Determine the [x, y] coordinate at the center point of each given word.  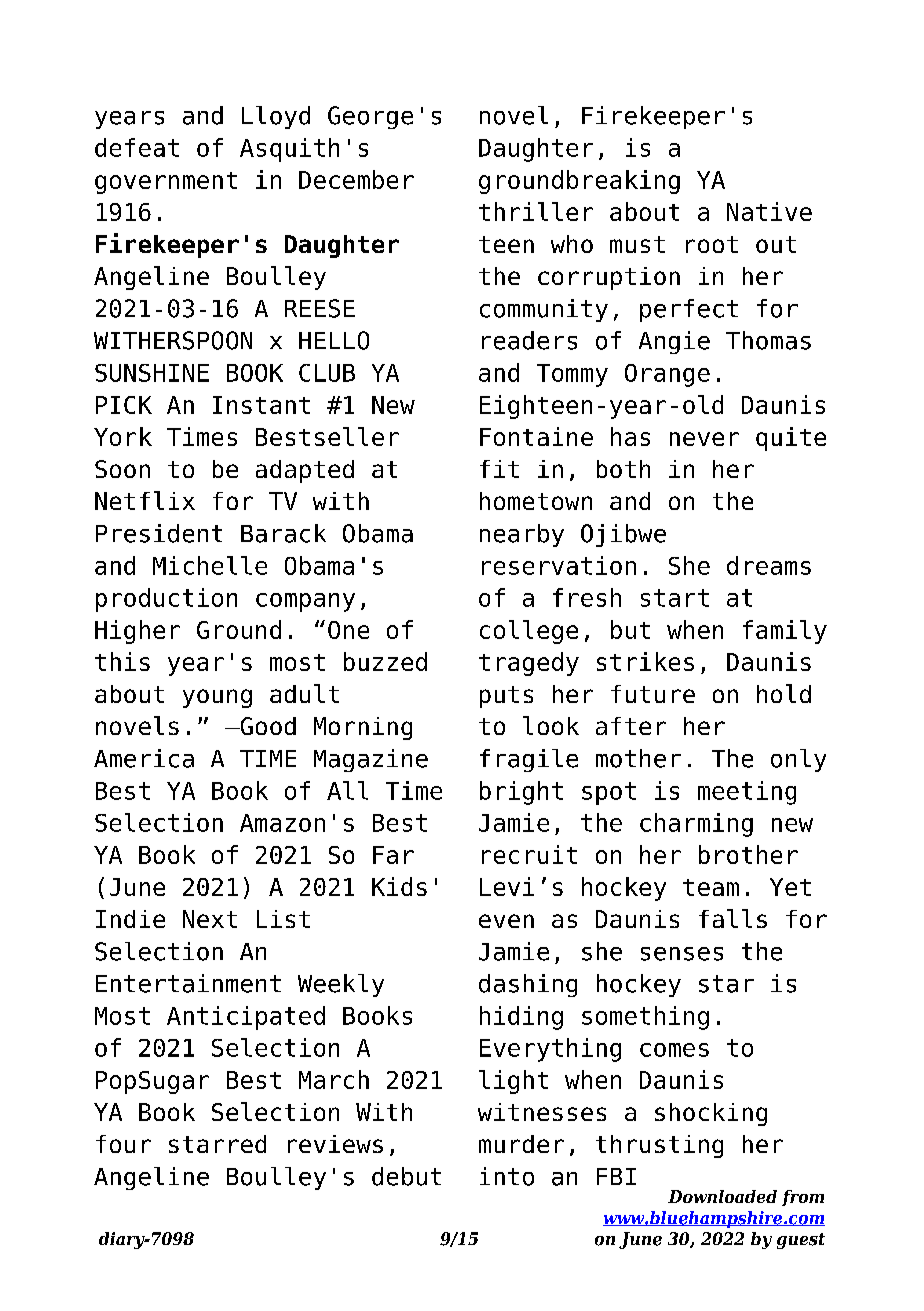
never [704, 439]
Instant [261, 405]
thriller [536, 211]
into [507, 1176]
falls [733, 918]
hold [784, 693]
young [217, 698]
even [506, 921]
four [123, 1144]
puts [506, 697]
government [166, 183]
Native [769, 211]
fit [499, 469]
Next [210, 919]
